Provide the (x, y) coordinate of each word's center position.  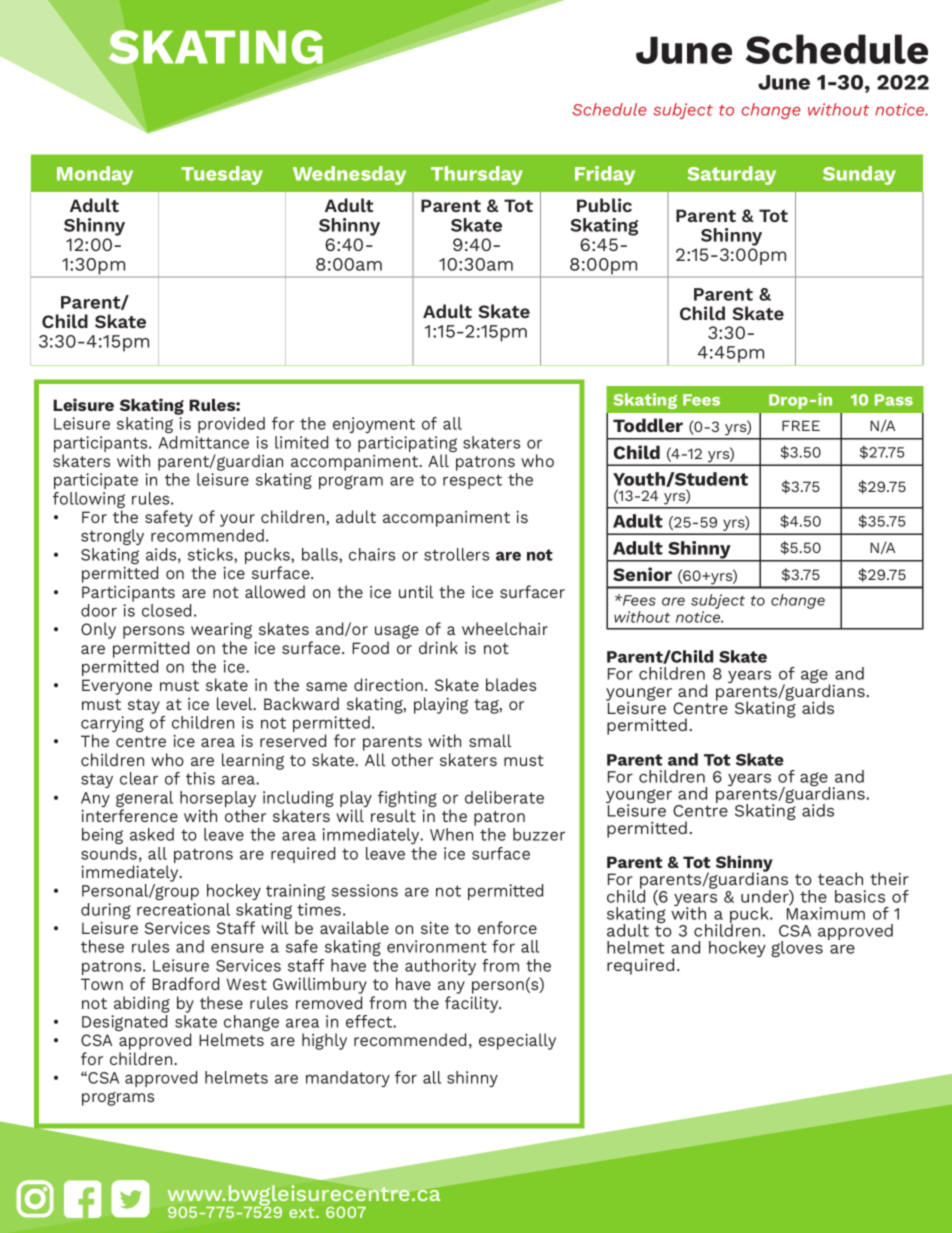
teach (840, 878)
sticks (211, 555)
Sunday (859, 175)
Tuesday (222, 175)
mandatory (348, 1079)
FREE (801, 425)
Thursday (477, 175)
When (451, 834)
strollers (456, 554)
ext (303, 1212)
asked (152, 834)
